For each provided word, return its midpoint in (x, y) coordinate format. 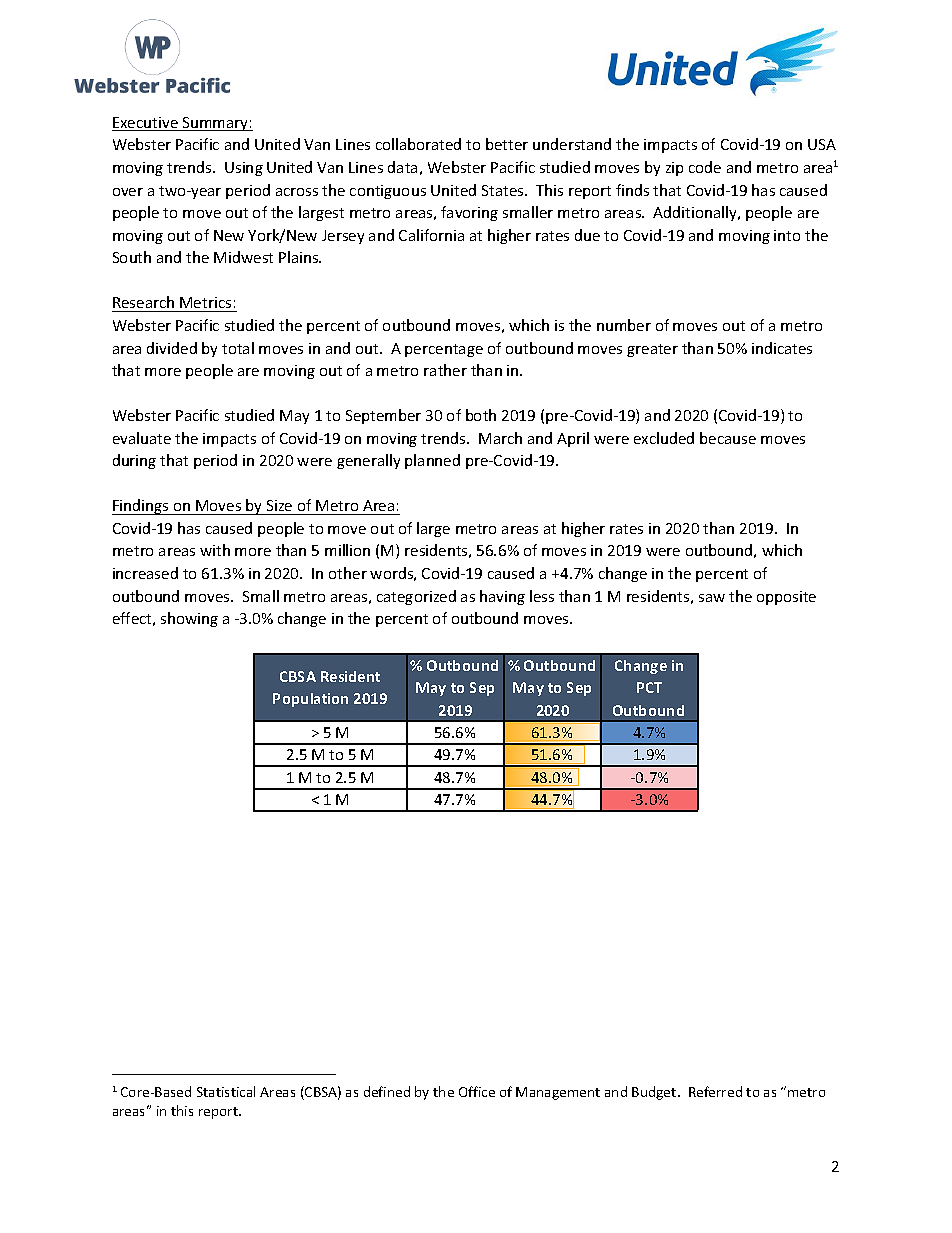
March (500, 438)
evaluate (142, 438)
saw (712, 598)
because (728, 438)
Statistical (226, 1091)
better (507, 144)
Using (244, 169)
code (705, 167)
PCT (649, 687)
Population (310, 700)
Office (477, 1091)
